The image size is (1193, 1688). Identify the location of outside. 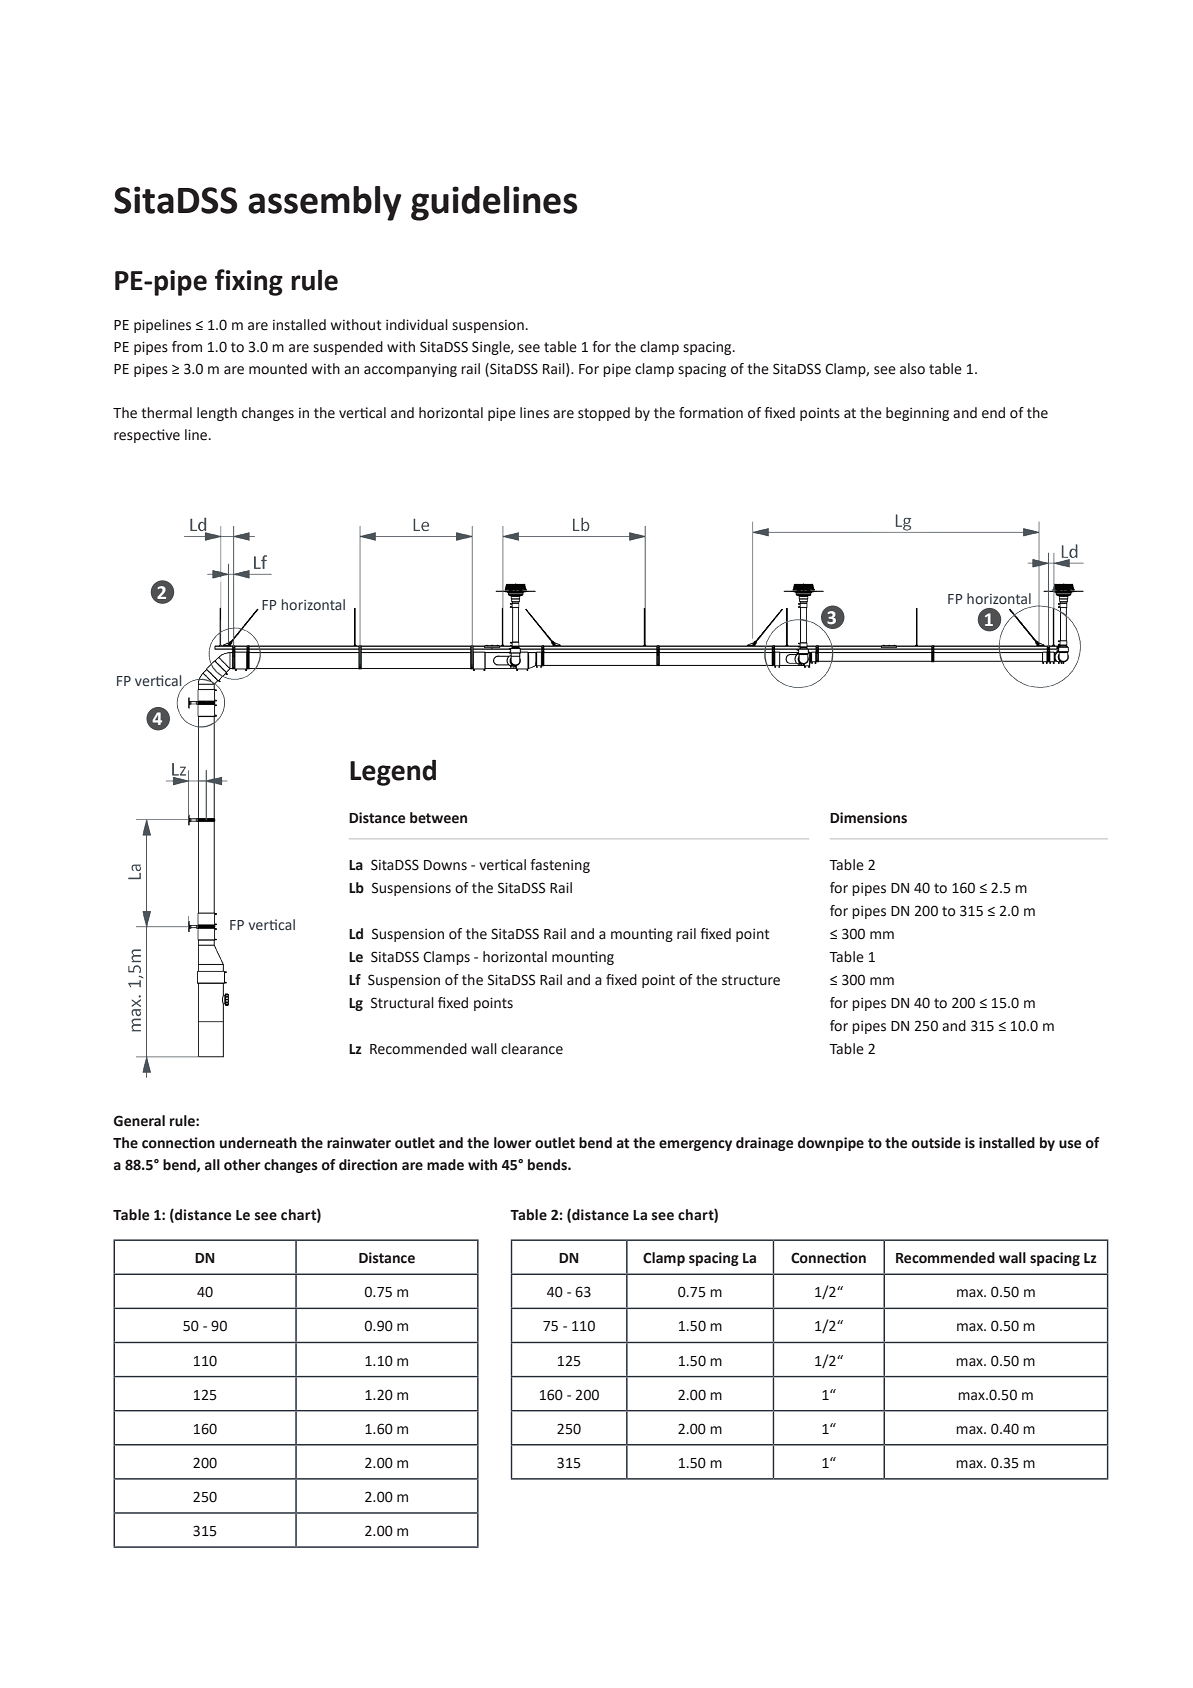
(936, 1143).
